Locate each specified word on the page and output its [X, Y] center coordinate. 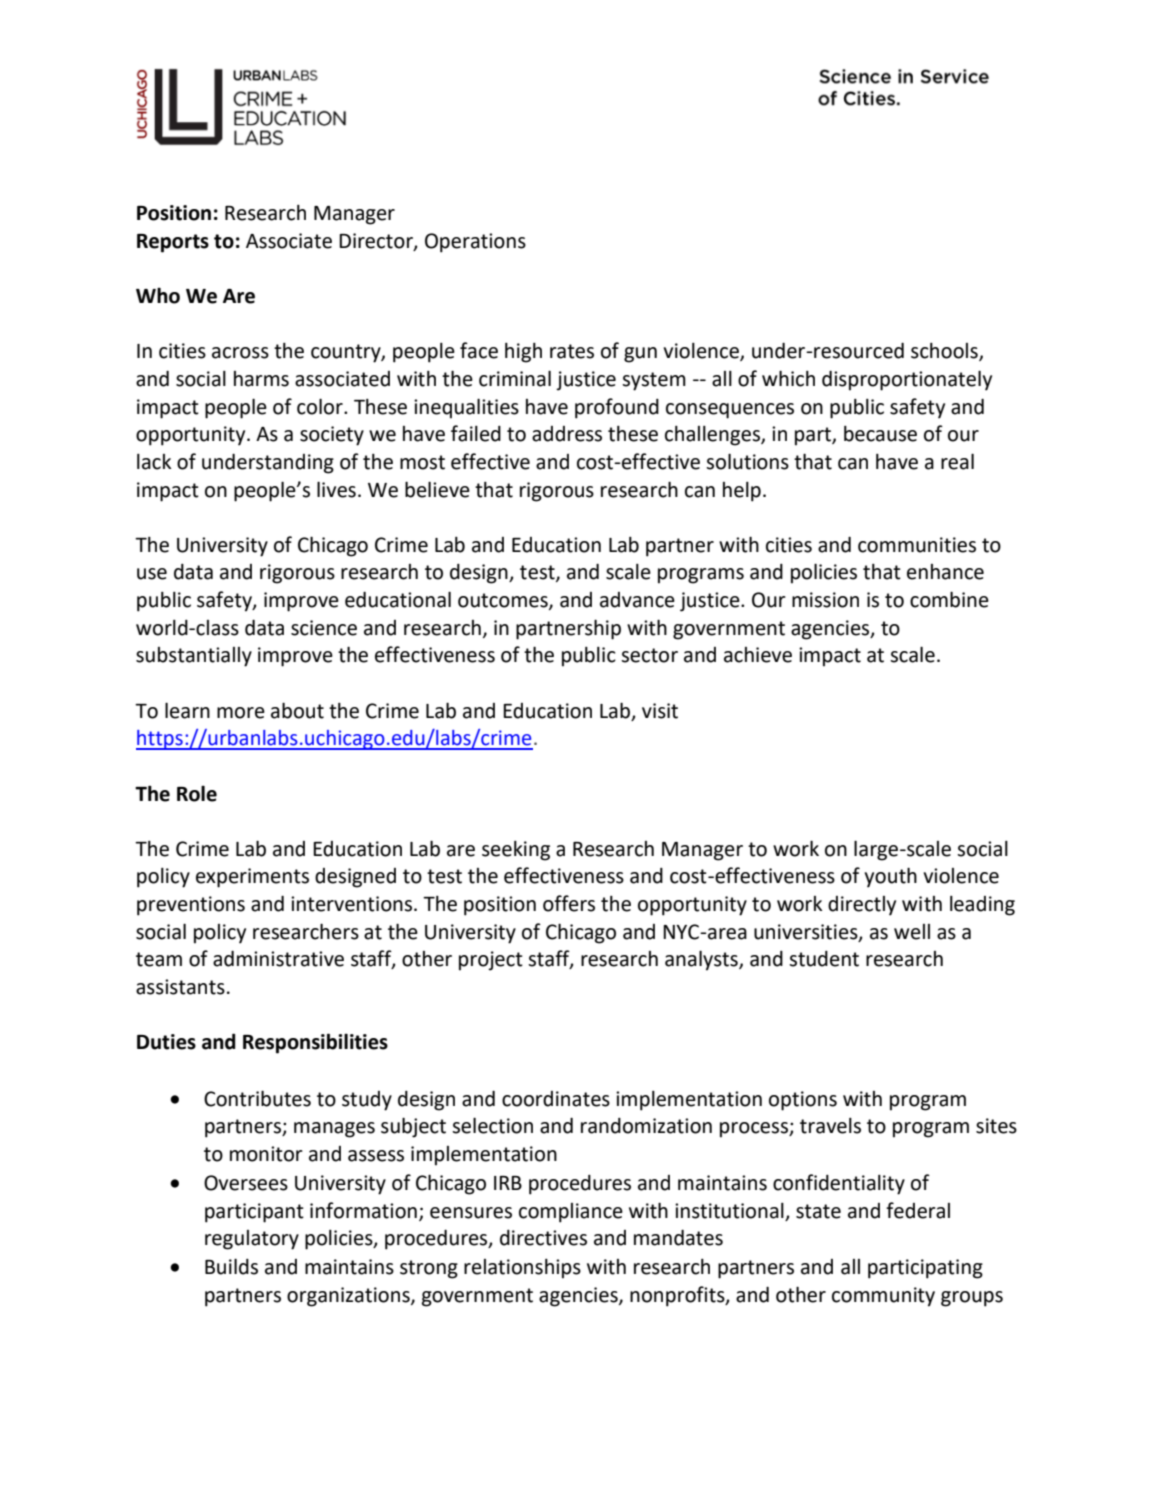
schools [945, 352]
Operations [475, 243]
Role [197, 793]
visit [660, 711]
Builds [231, 1266]
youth [891, 877]
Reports [173, 243]
